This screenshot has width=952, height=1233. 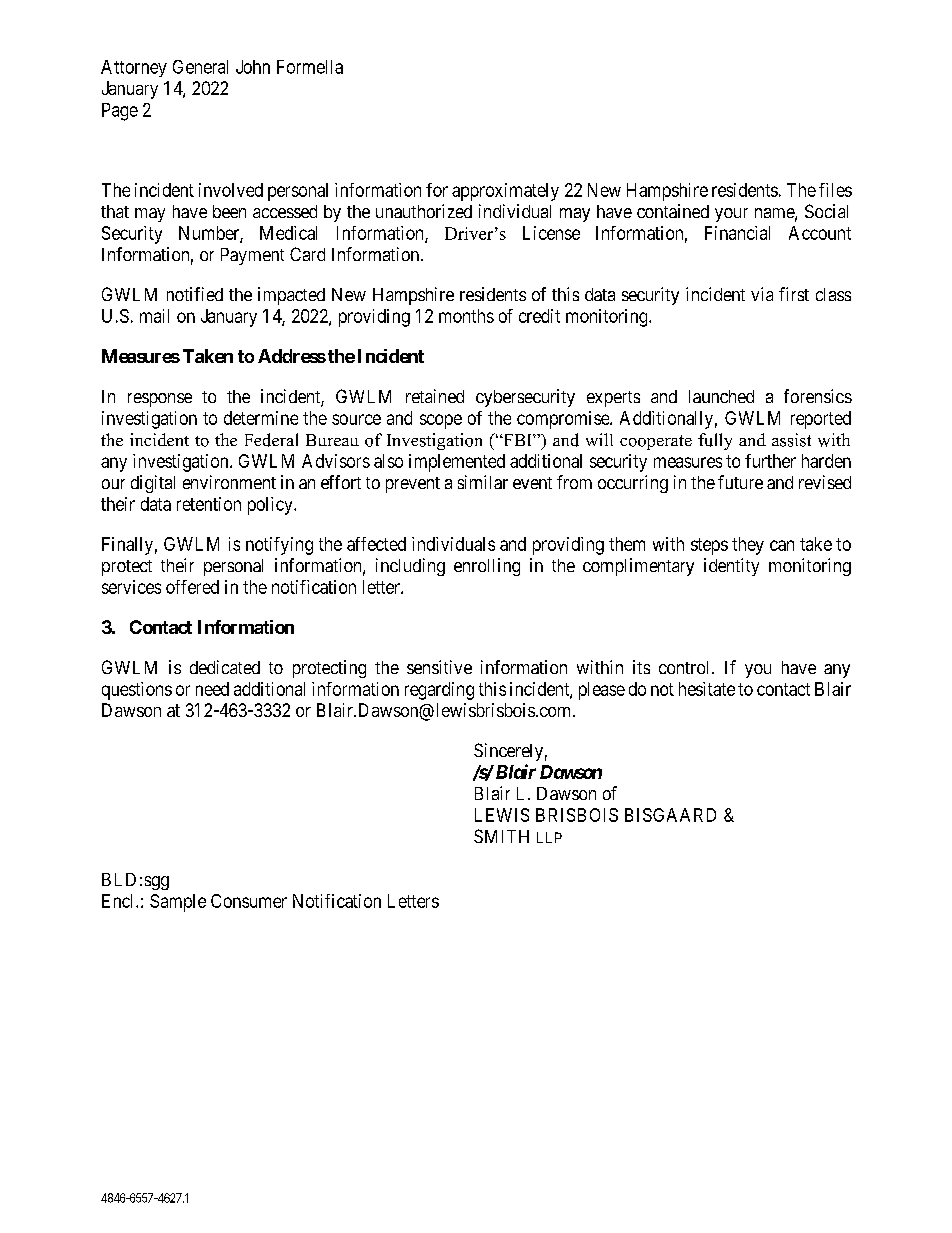 I want to click on need, so click(x=212, y=689).
